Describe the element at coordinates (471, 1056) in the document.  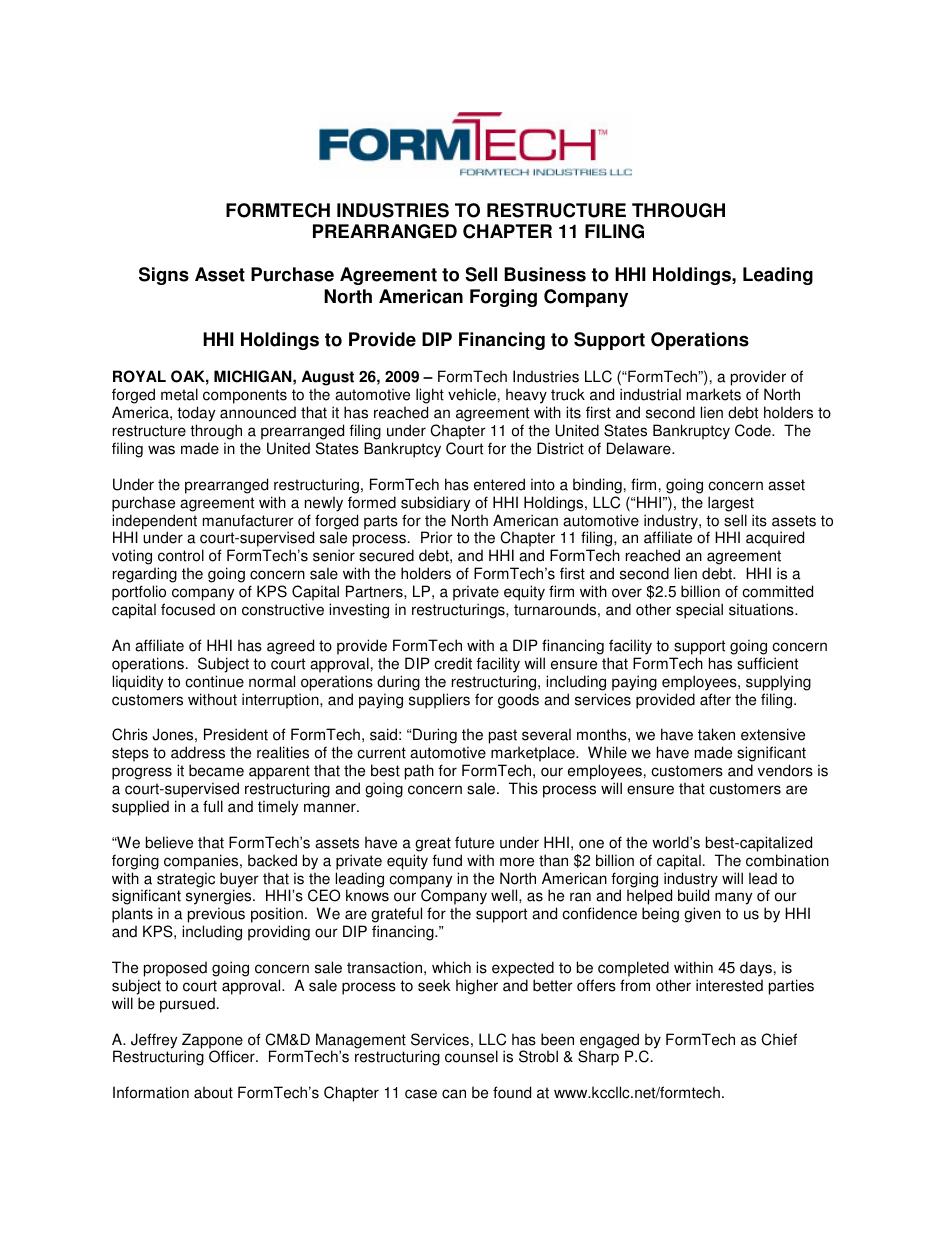
I see `counsel` at that location.
